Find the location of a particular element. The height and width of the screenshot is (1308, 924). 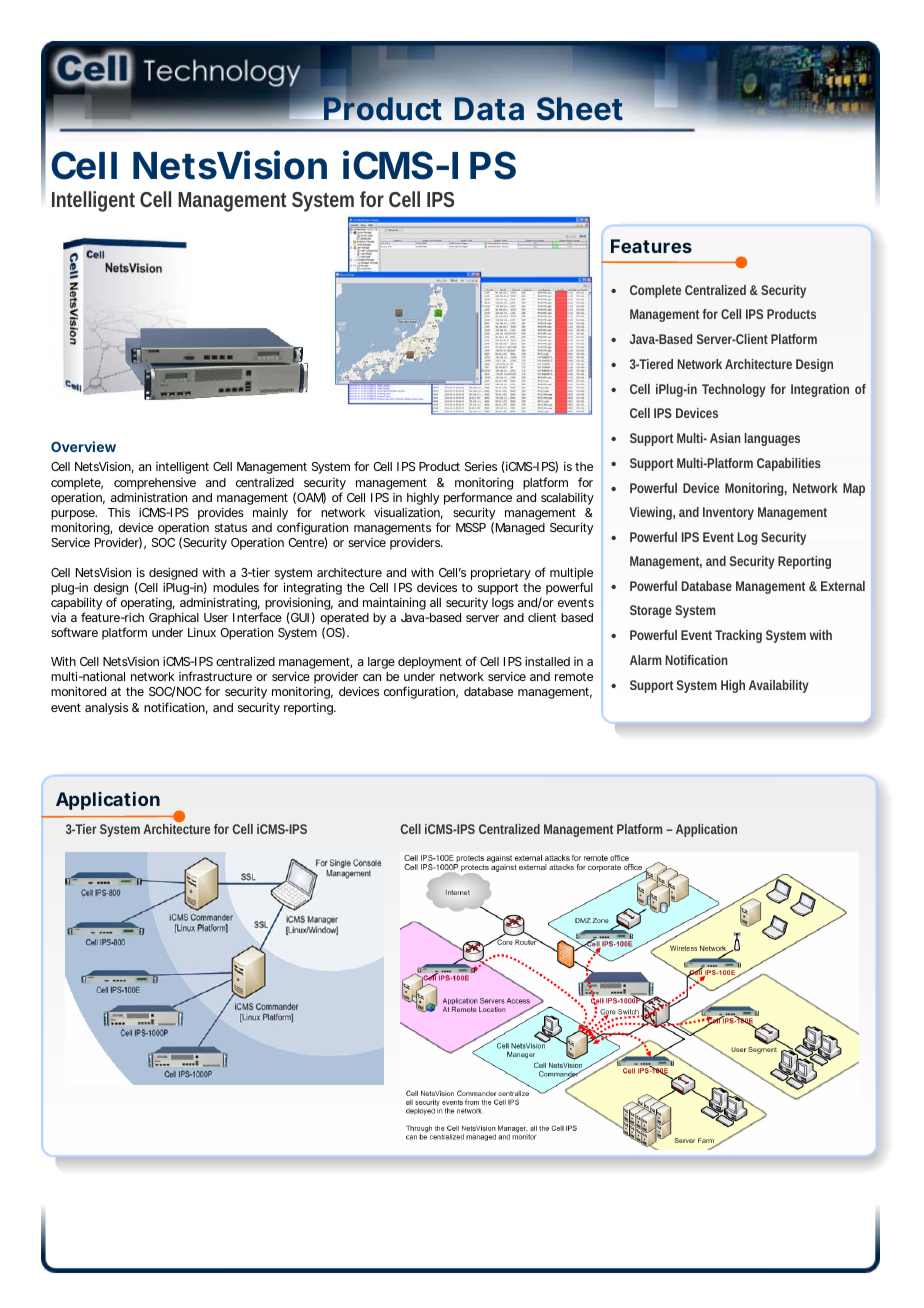

Integration is located at coordinates (820, 390).
